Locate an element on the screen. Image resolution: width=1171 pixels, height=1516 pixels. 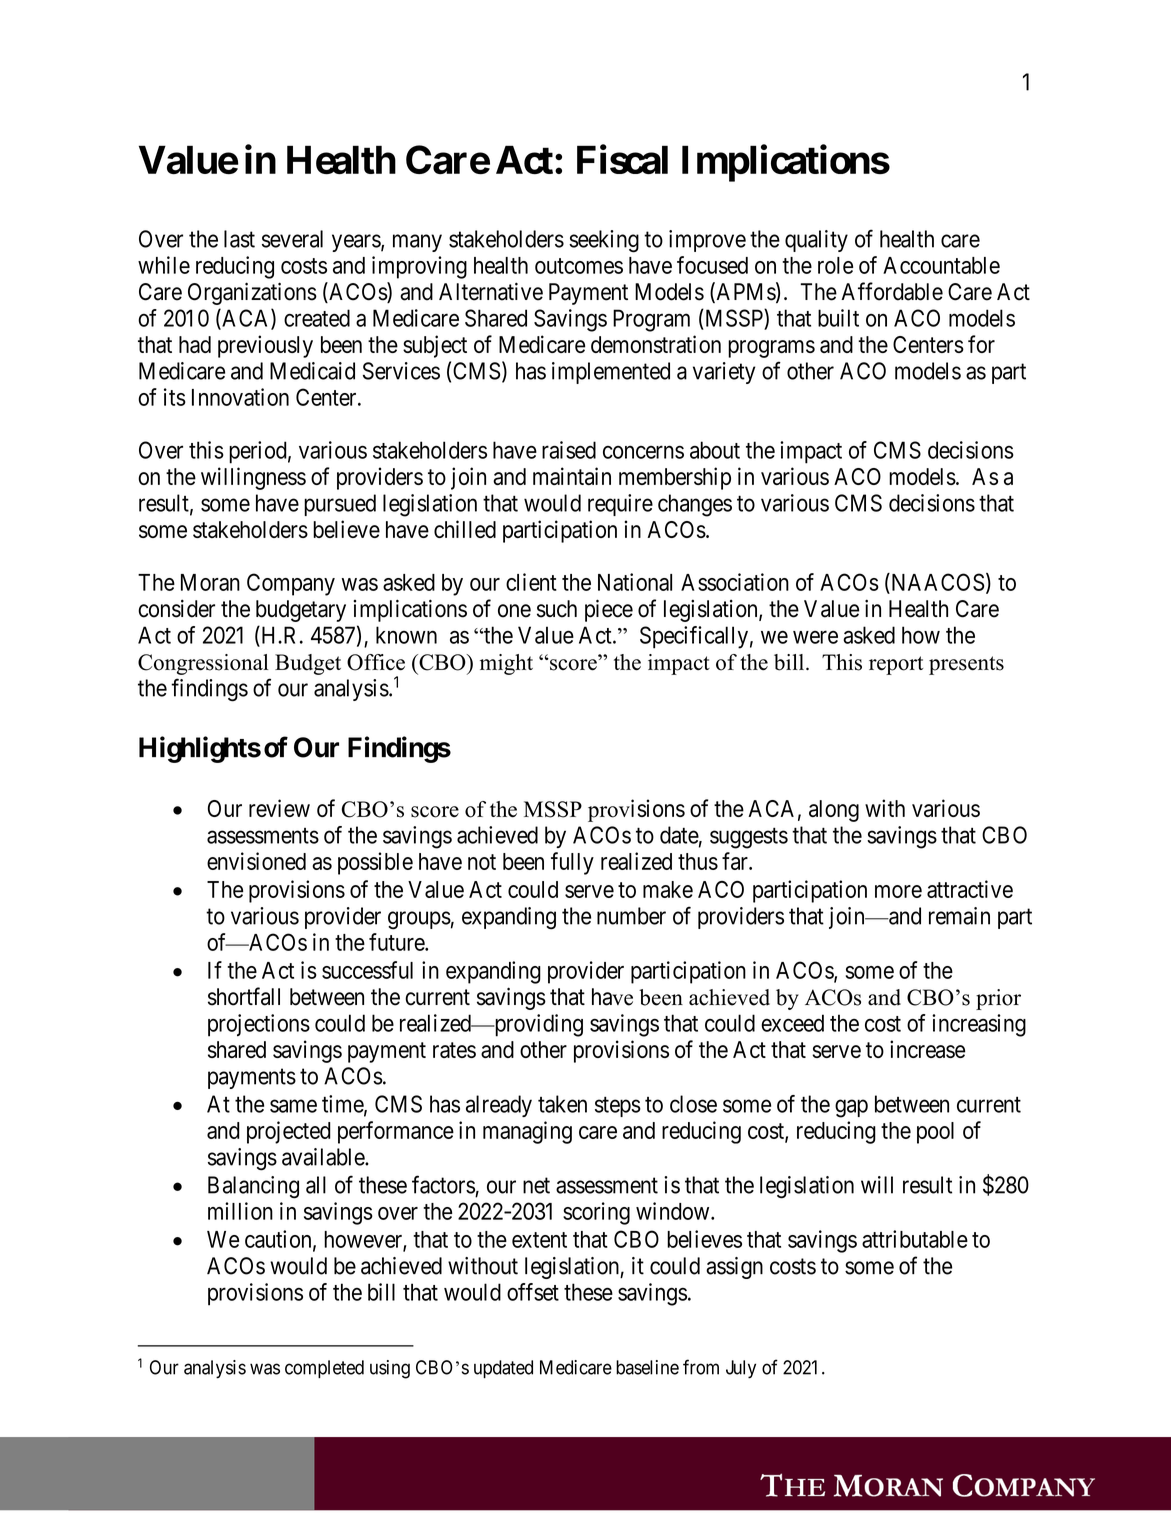
Fiscal is located at coordinates (622, 159).
